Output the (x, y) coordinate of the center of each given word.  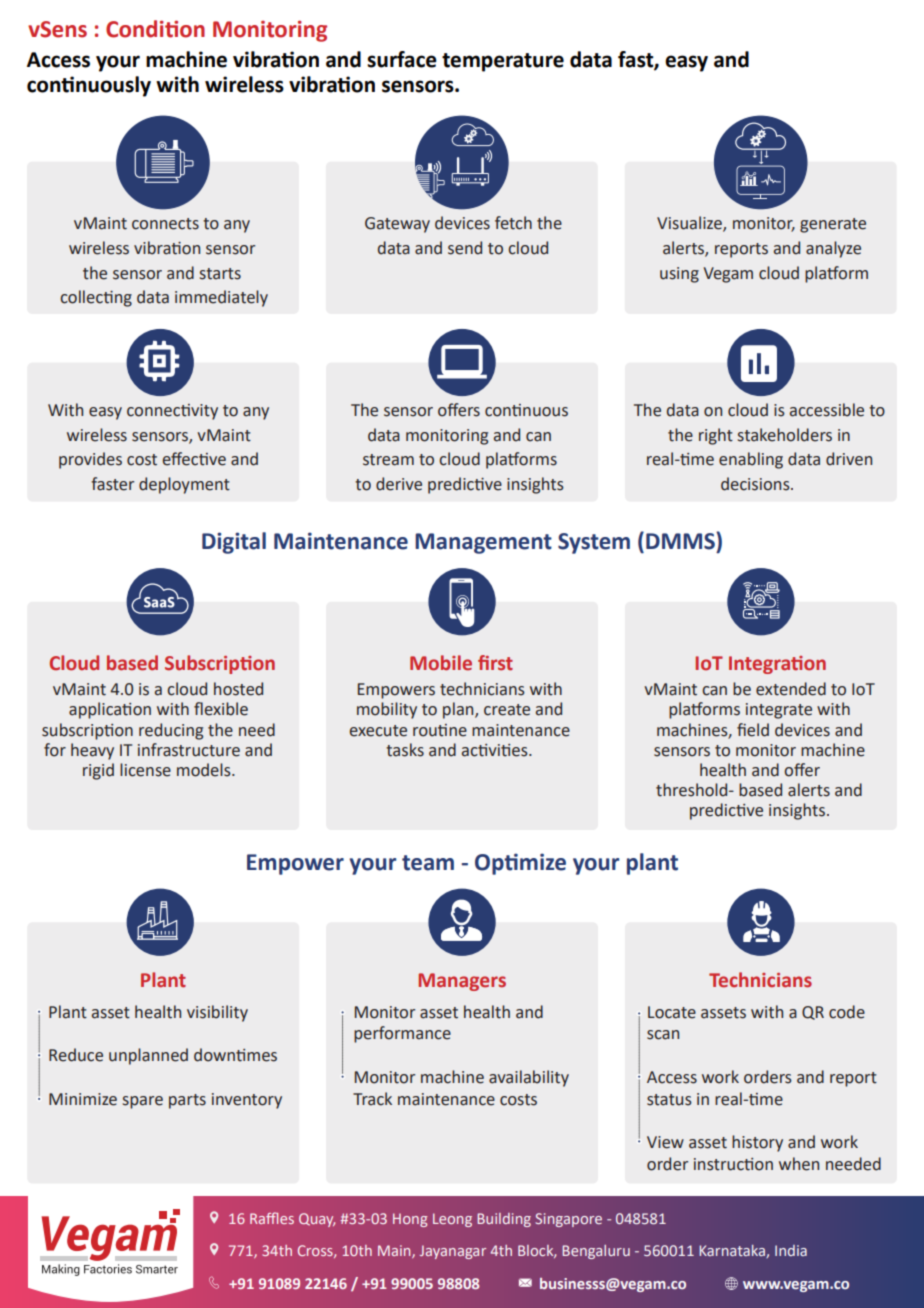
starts (220, 274)
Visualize (690, 223)
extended (791, 689)
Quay (317, 1220)
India (791, 1250)
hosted (238, 689)
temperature (503, 62)
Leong (452, 1220)
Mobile (441, 663)
